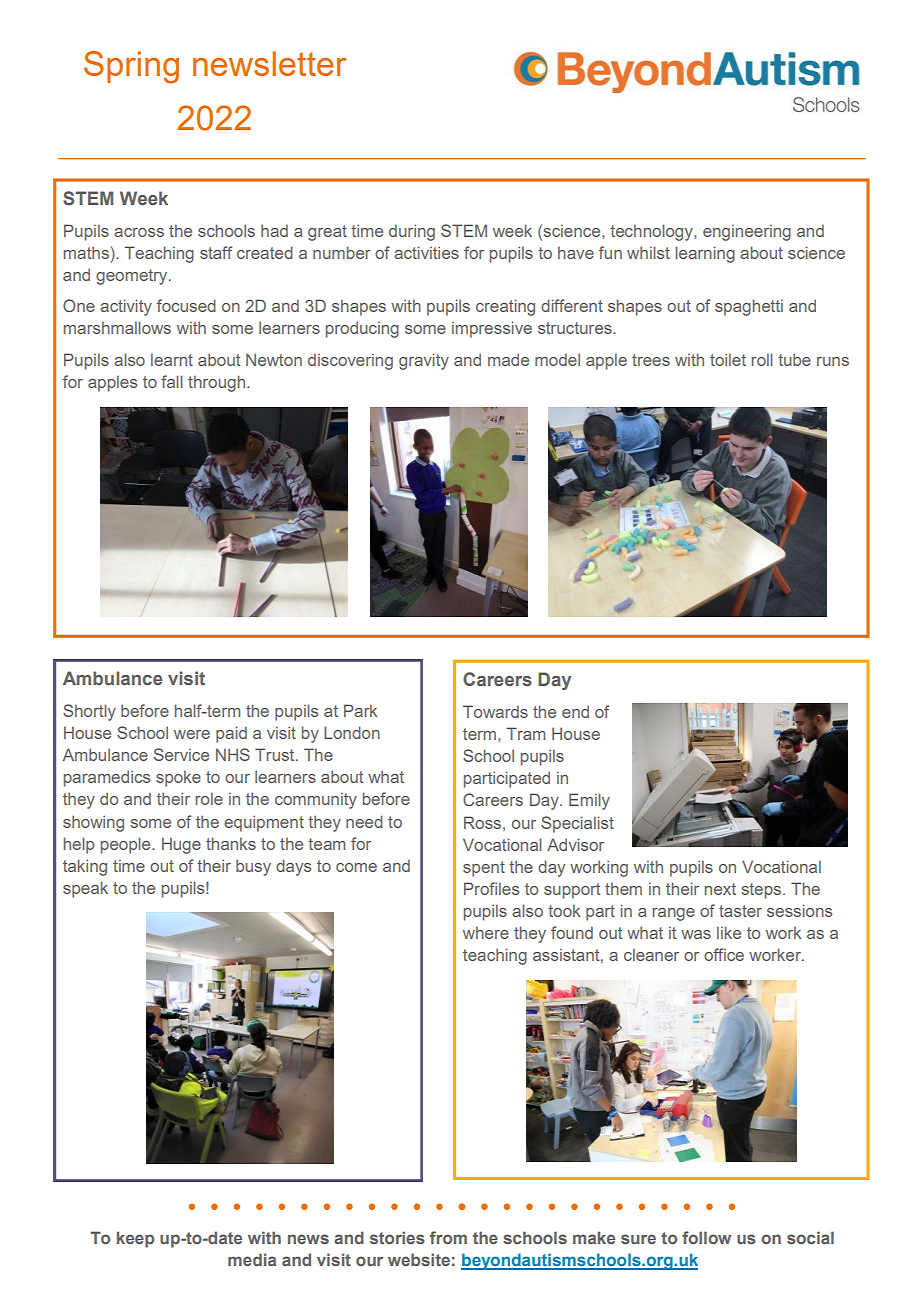 Image resolution: width=924 pixels, height=1308 pixels. Describe the element at coordinates (575, 711) in the document. I see `end` at that location.
